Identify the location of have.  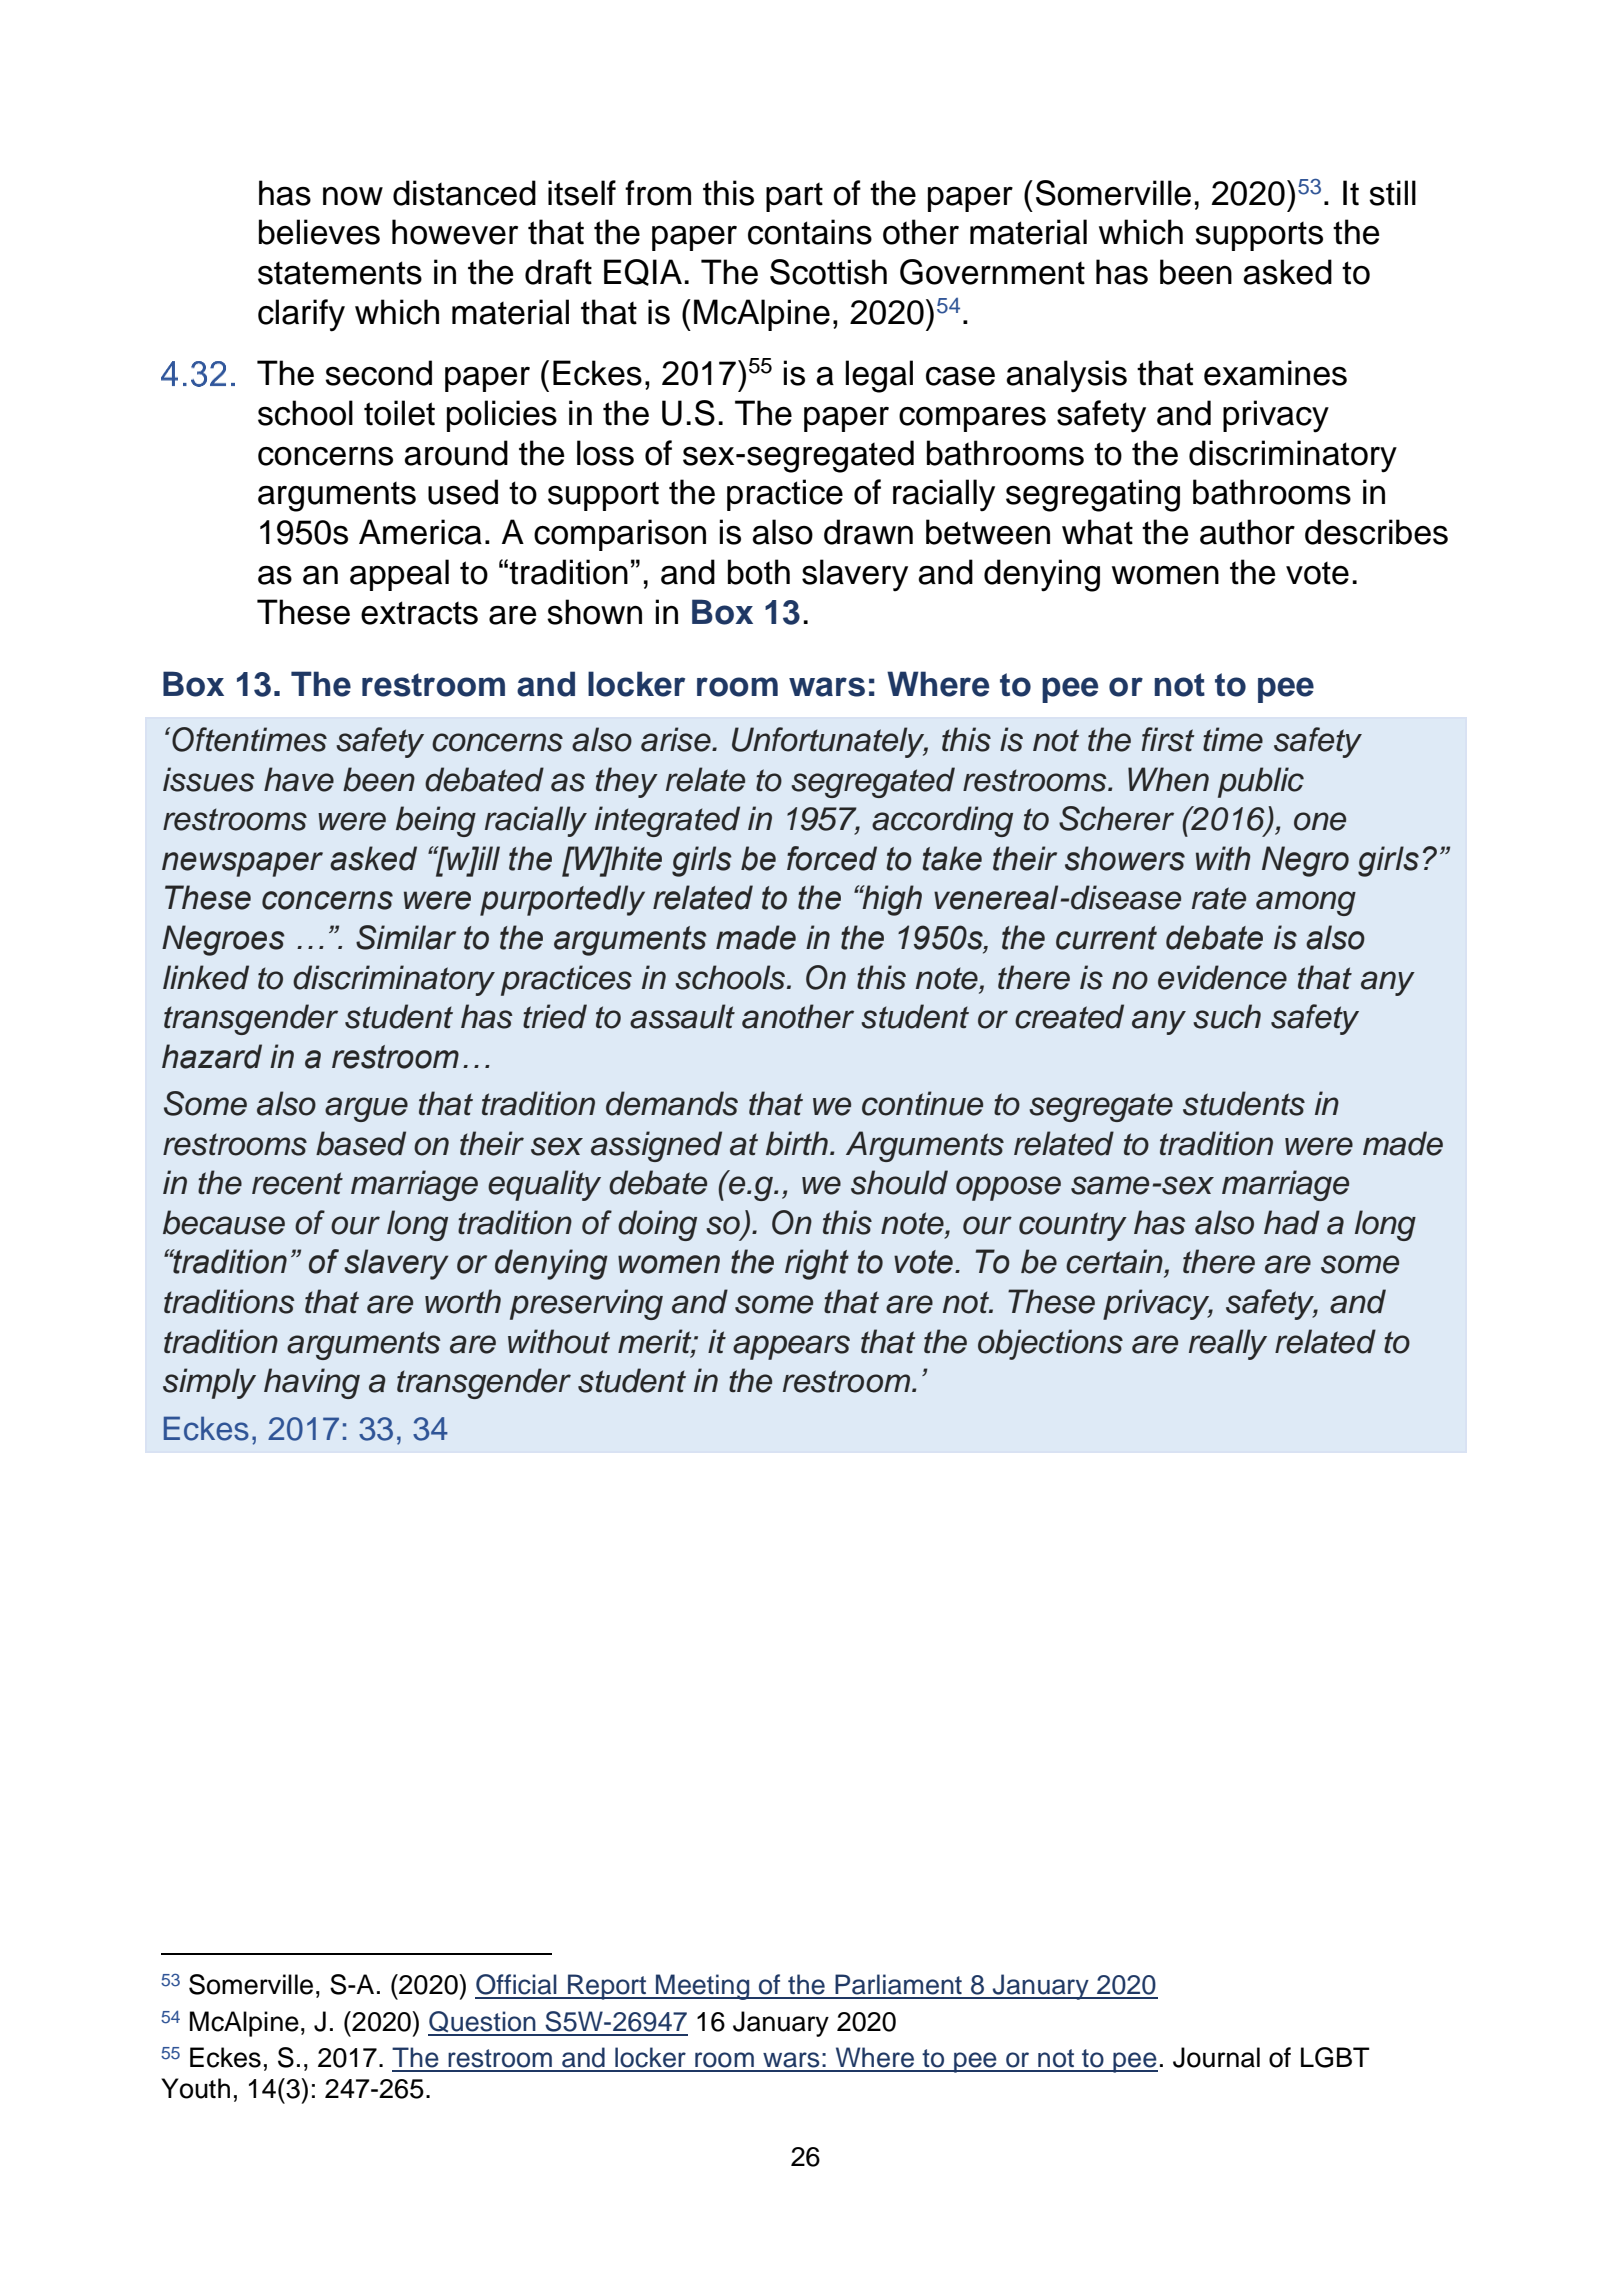
(299, 779).
